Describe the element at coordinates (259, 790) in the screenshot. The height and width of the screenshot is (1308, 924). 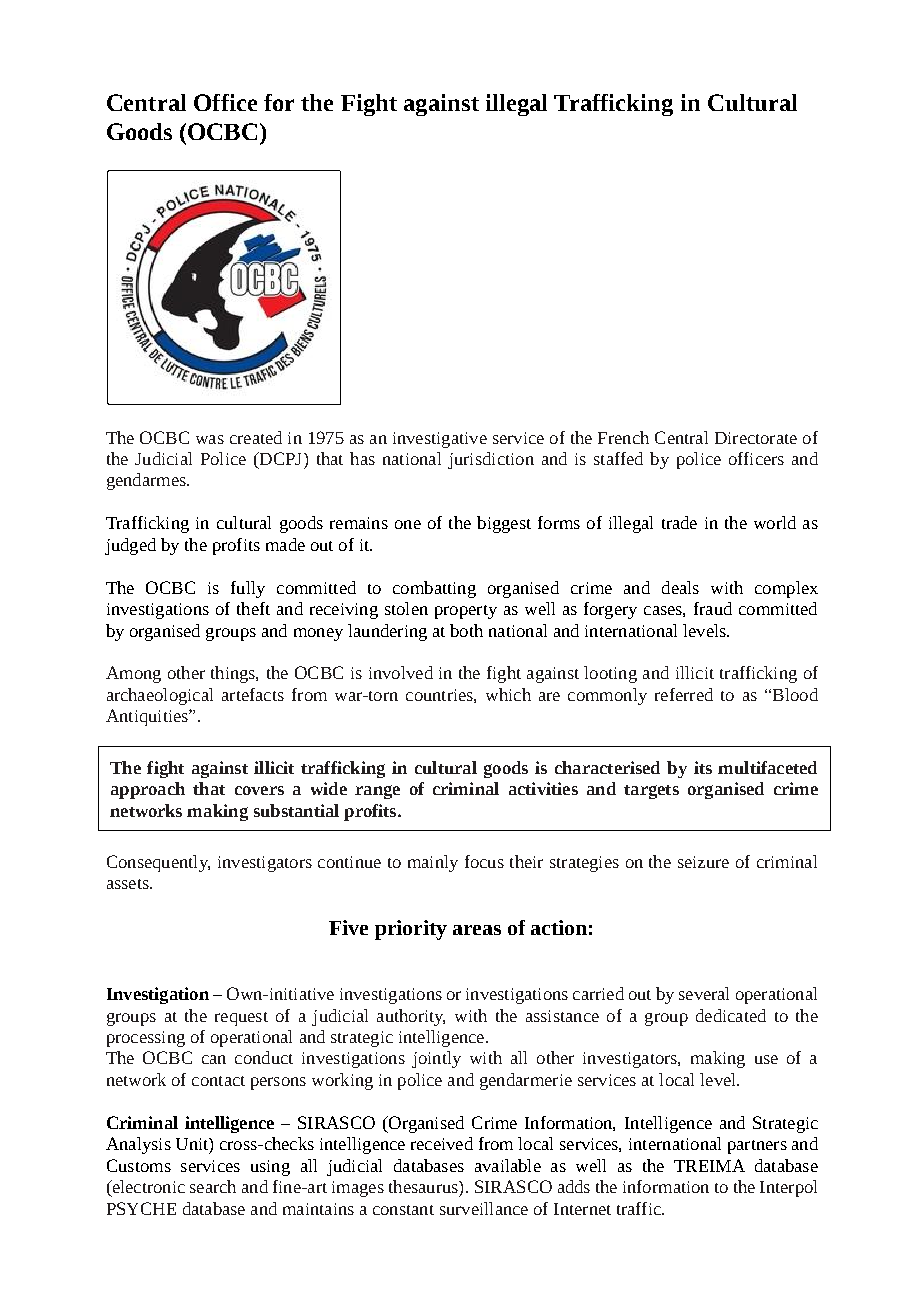
I see `covers` at that location.
